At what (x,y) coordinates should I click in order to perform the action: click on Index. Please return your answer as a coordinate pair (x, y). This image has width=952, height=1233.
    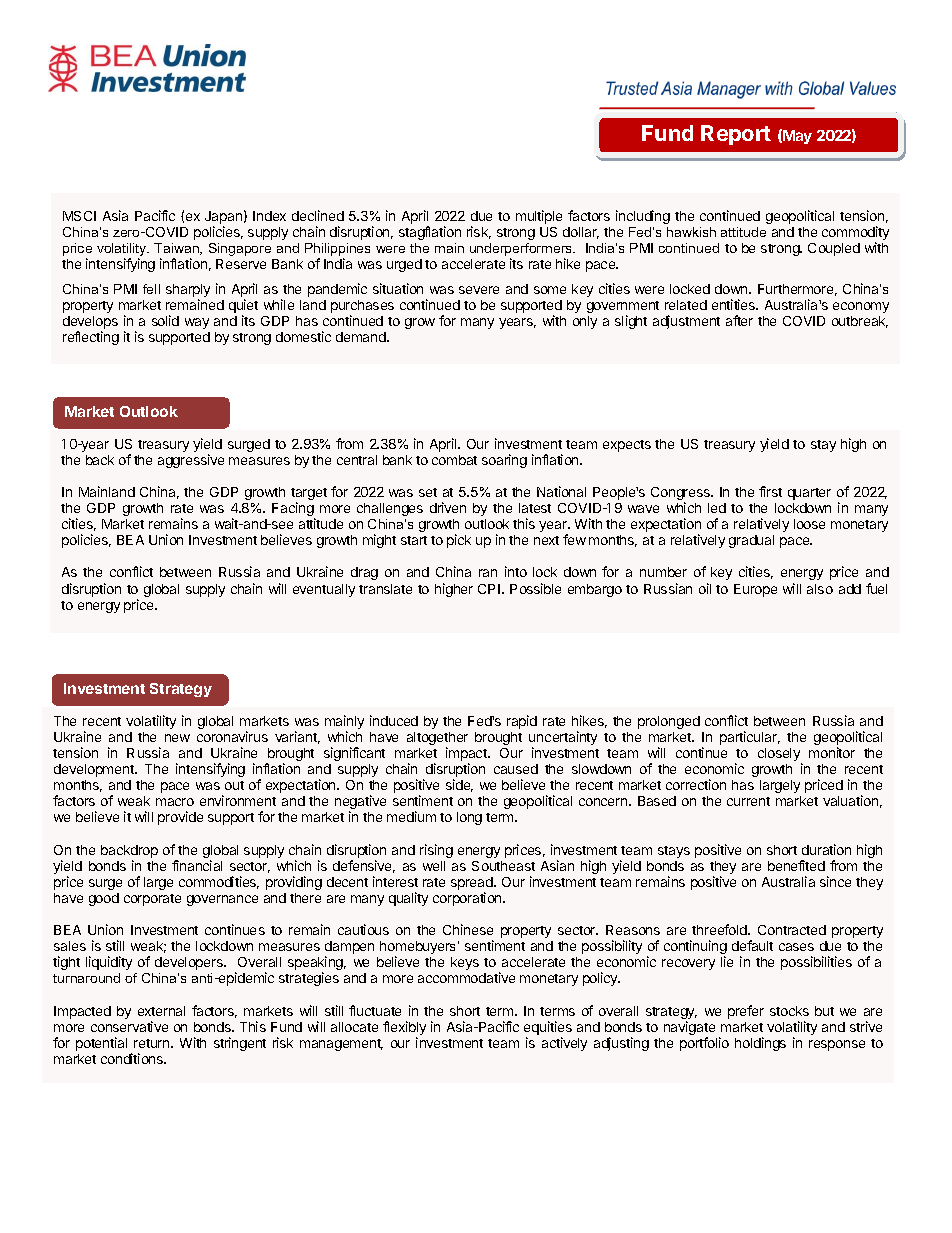
    Looking at the image, I should click on (269, 216).
